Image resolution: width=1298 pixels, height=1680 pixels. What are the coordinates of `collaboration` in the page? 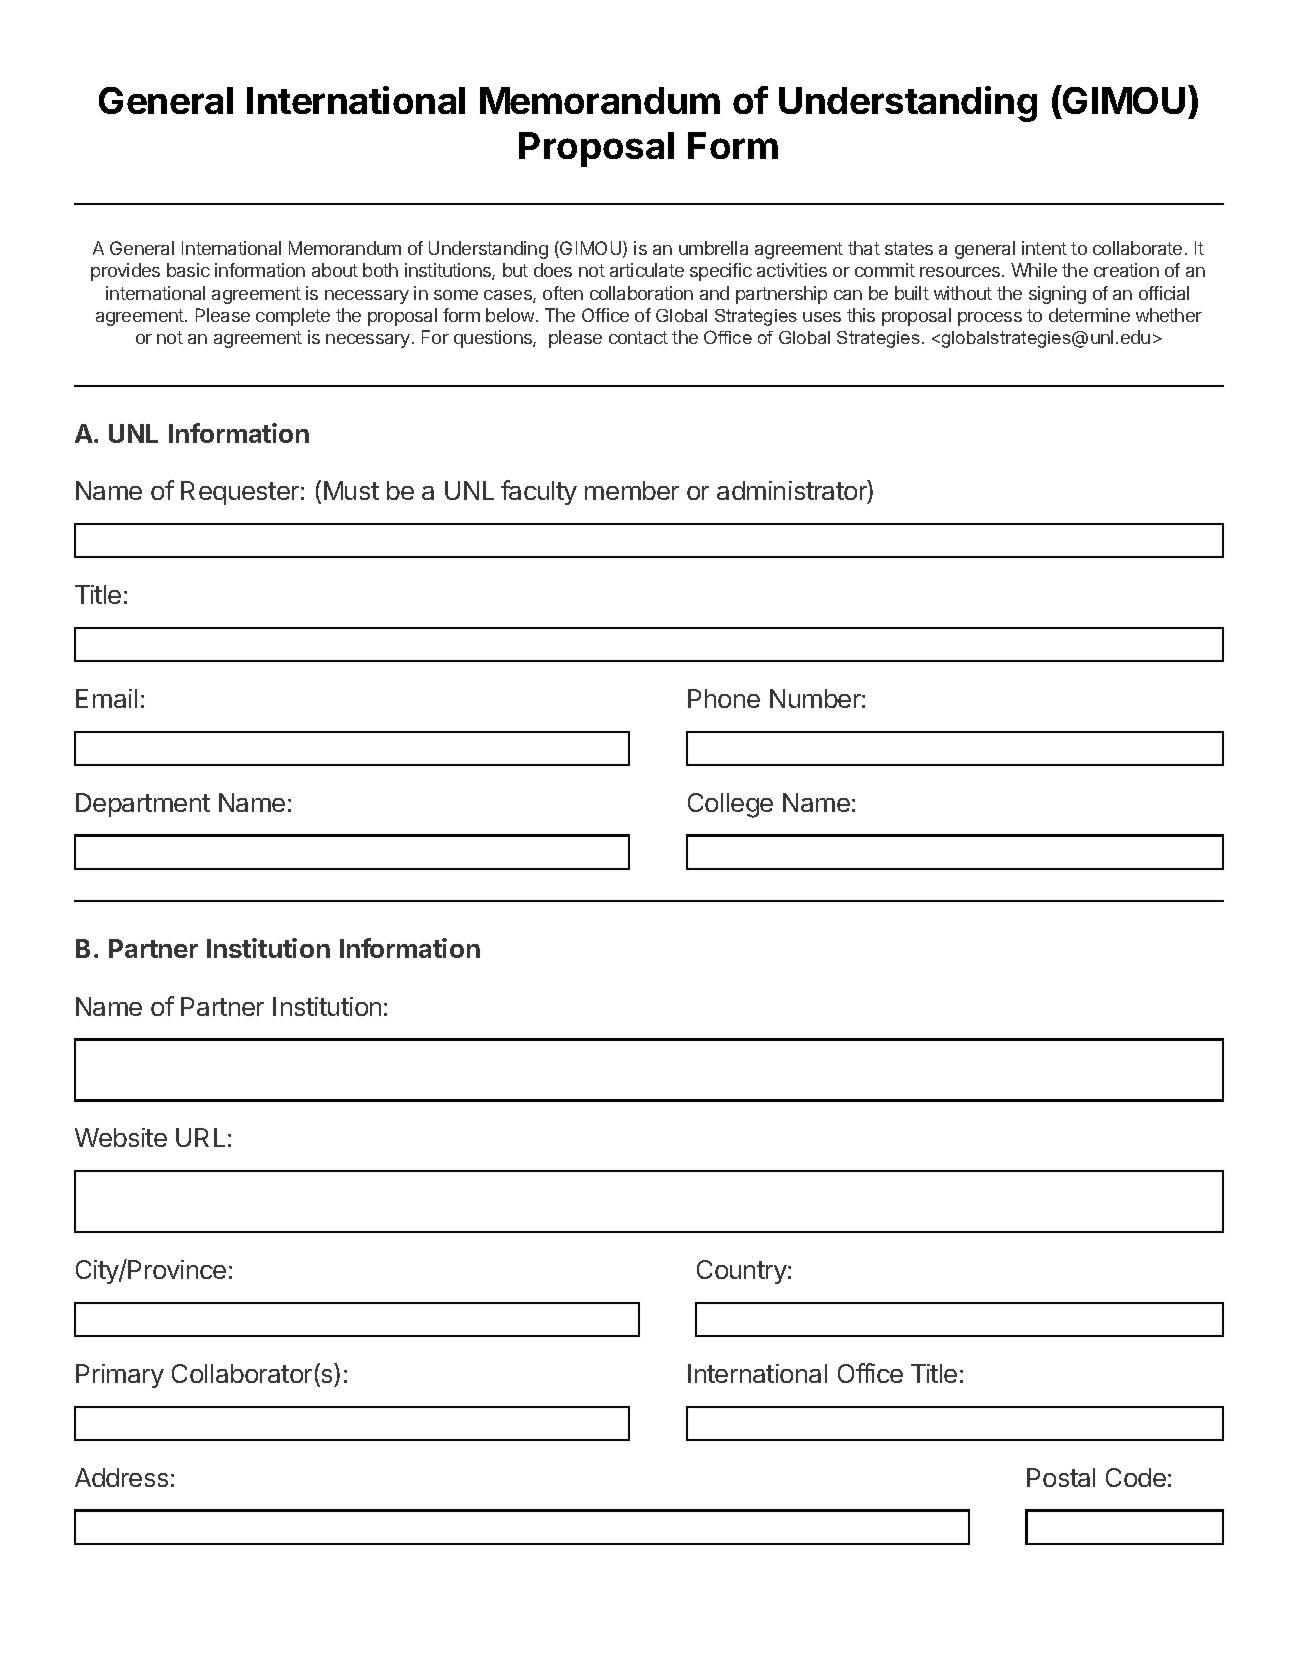 It's located at (641, 293).
